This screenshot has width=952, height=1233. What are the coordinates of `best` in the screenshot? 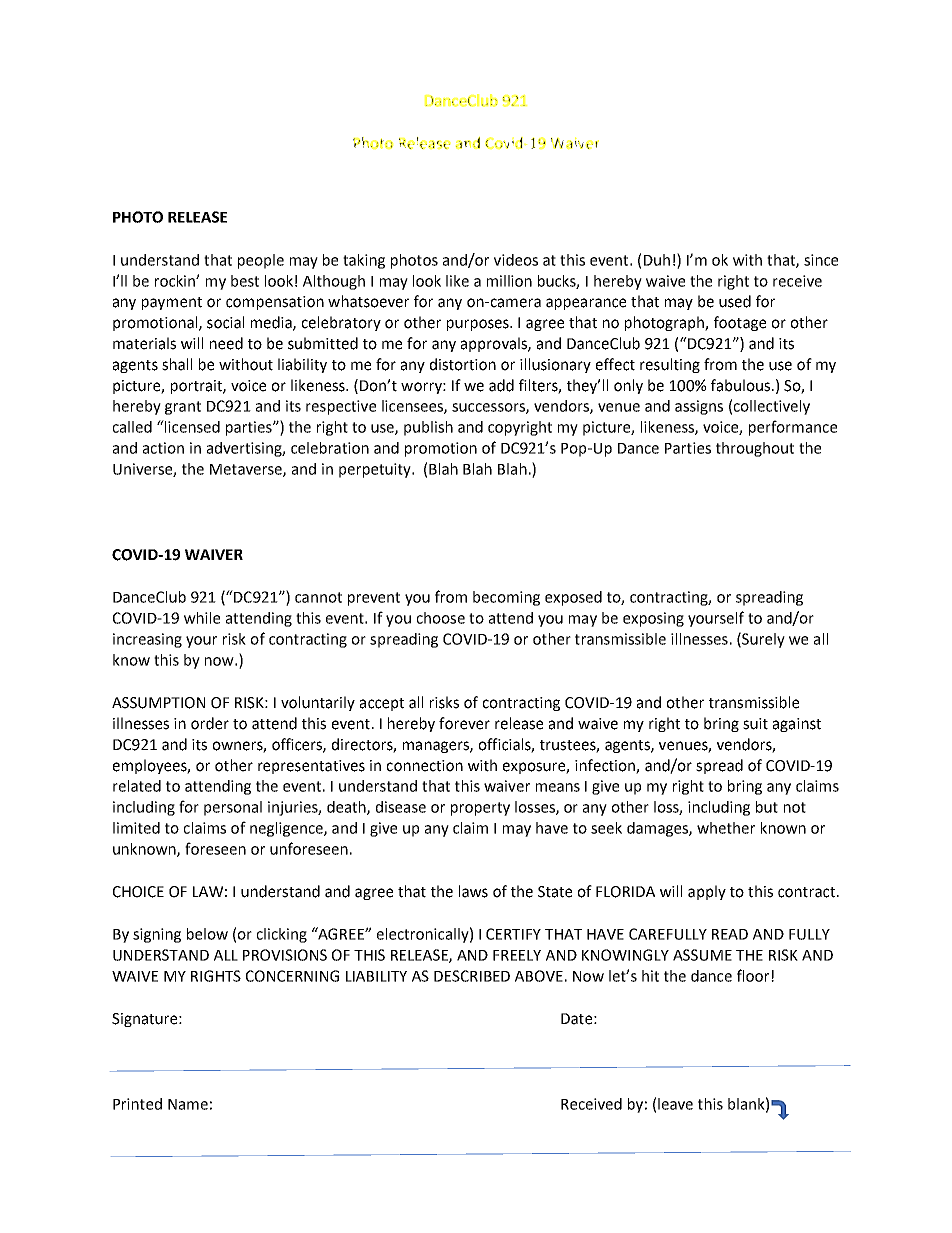 It's located at (245, 281).
